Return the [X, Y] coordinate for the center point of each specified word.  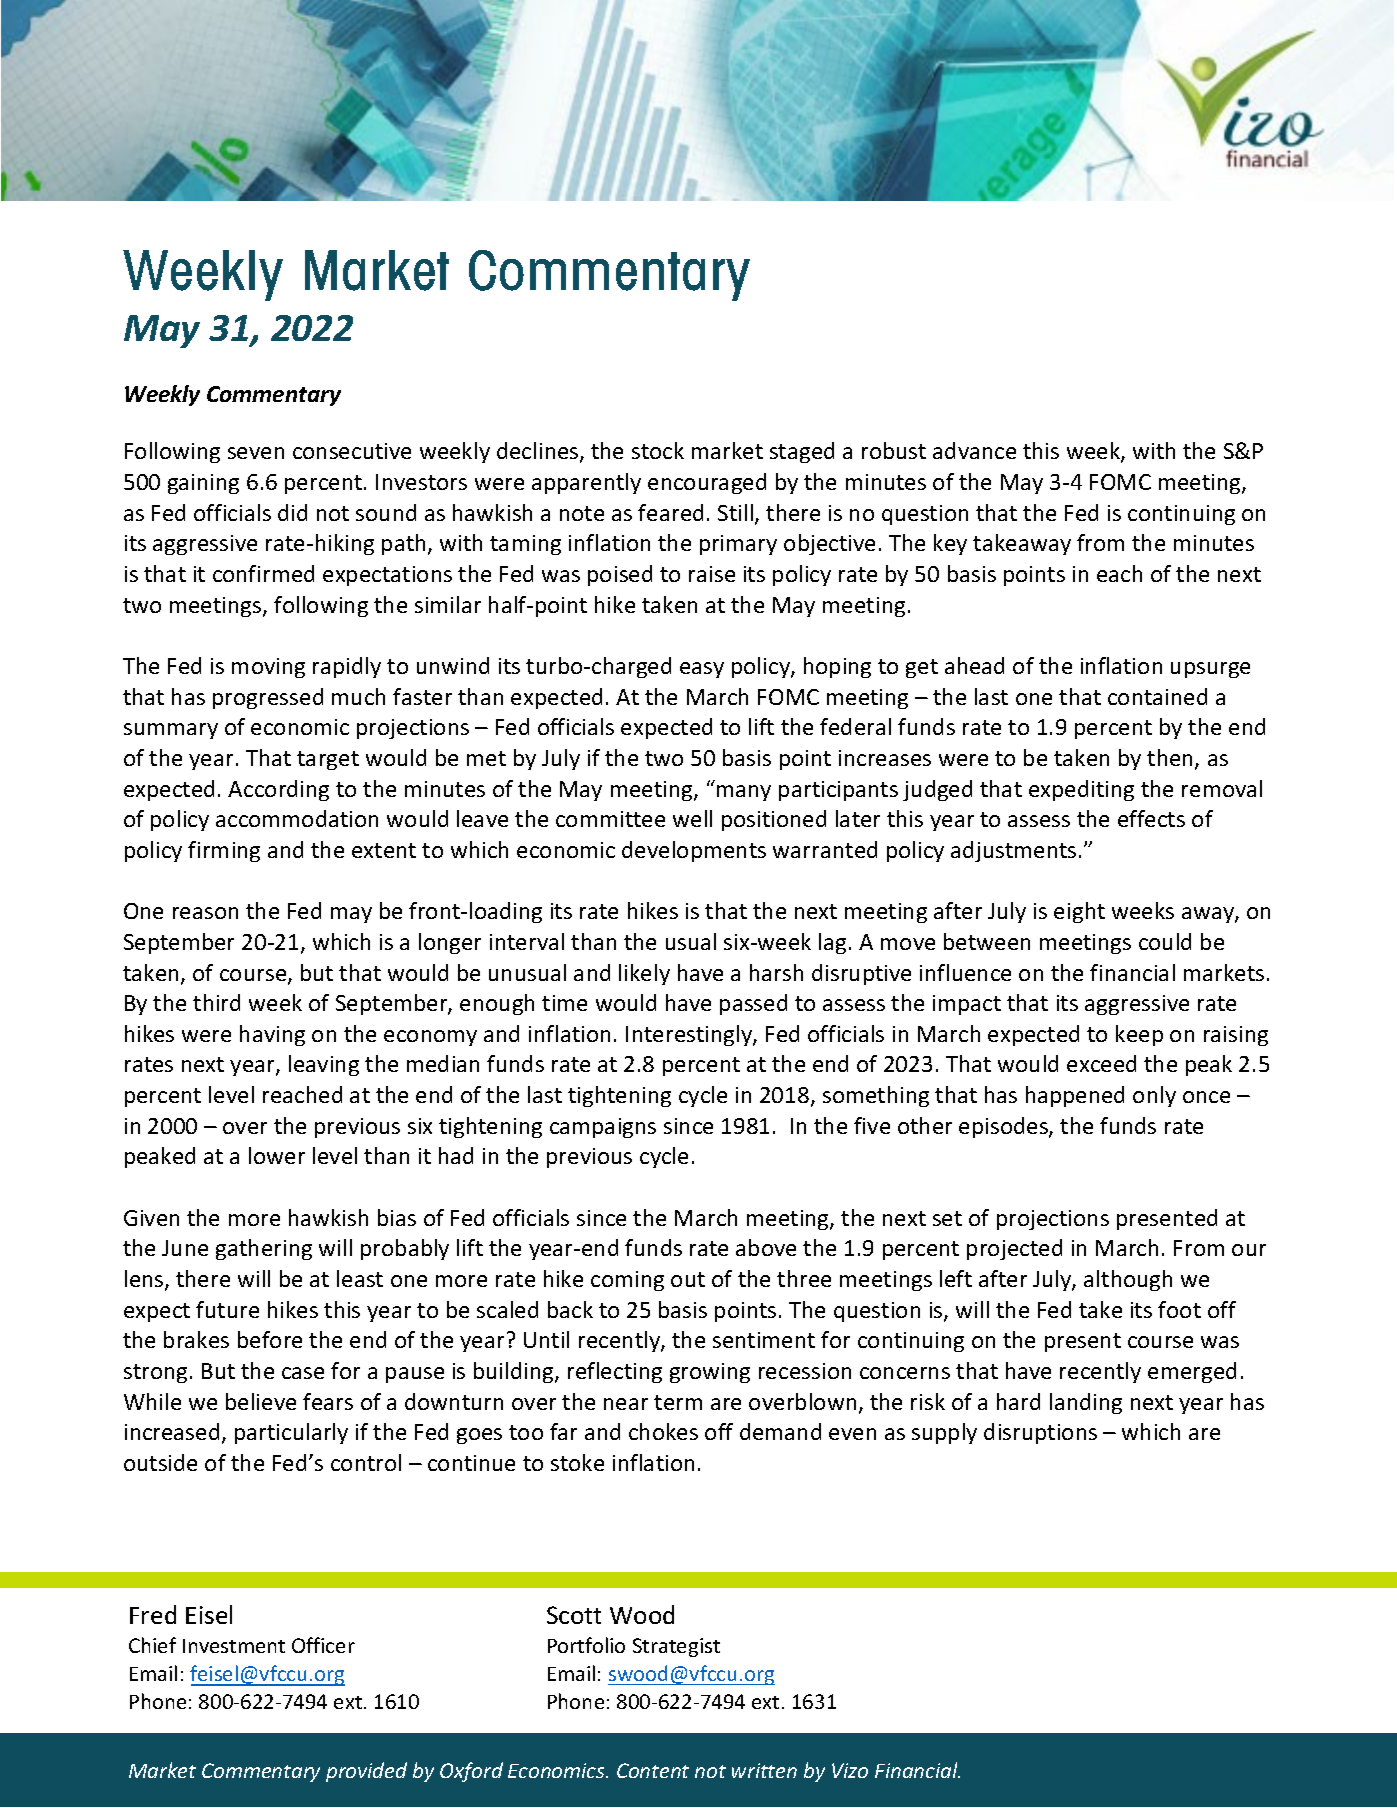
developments [694, 851]
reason [205, 913]
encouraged [707, 483]
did [292, 512]
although [1128, 1280]
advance [974, 450]
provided [366, 1772]
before [270, 1339]
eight [1079, 912]
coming [627, 1281]
